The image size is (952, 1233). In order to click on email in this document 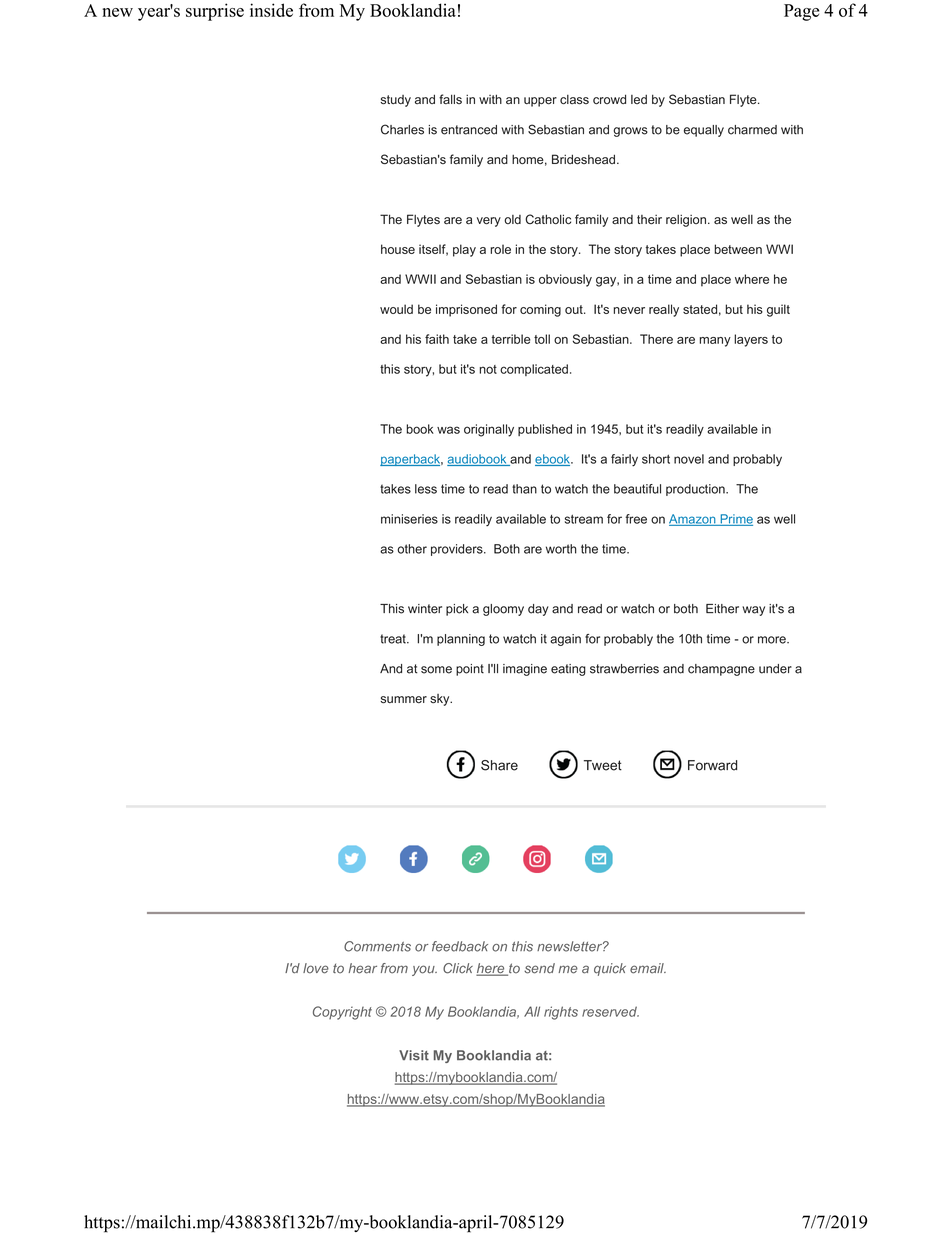, I will do `click(648, 968)`.
